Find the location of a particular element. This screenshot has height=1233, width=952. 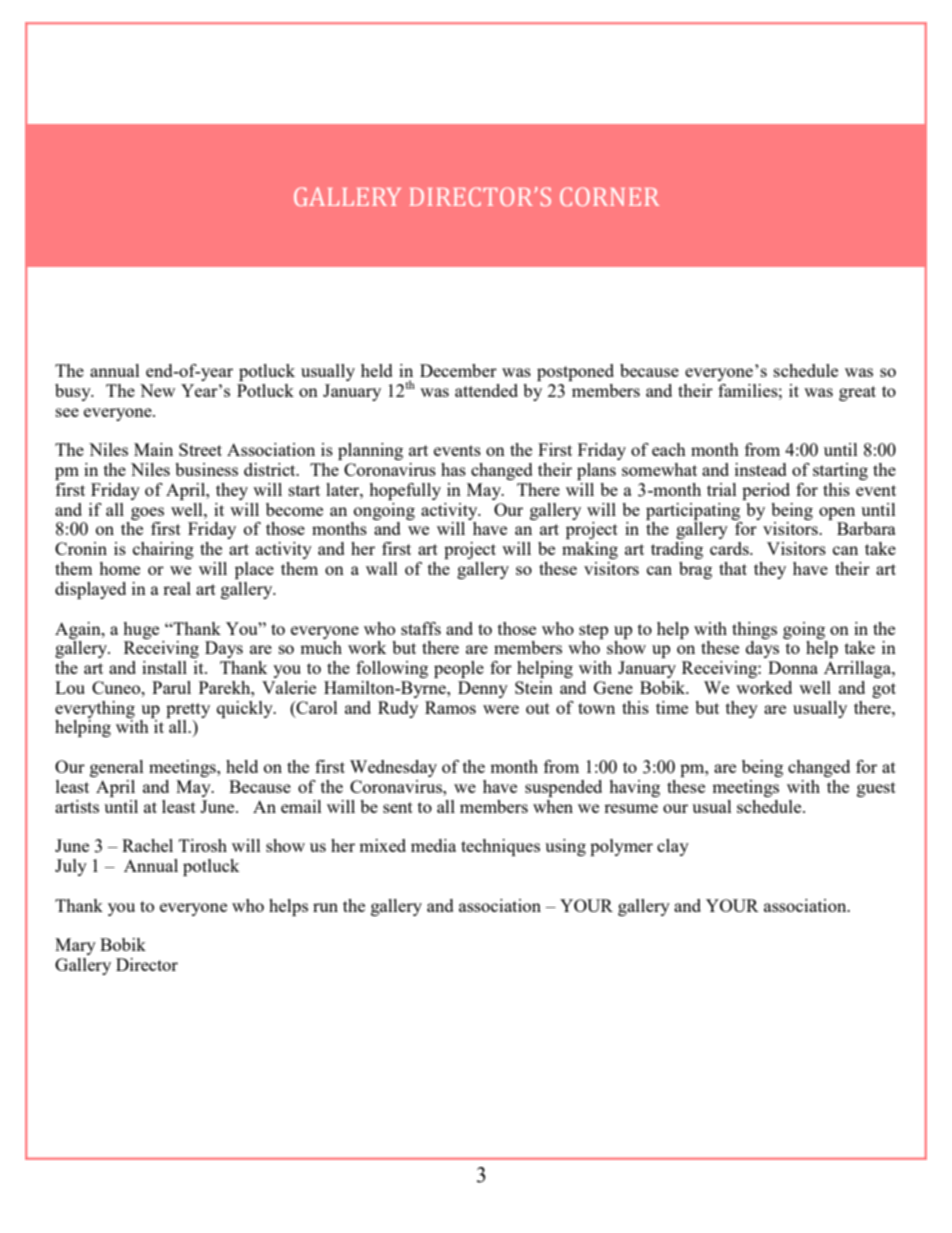

CORNER is located at coordinates (609, 196).
